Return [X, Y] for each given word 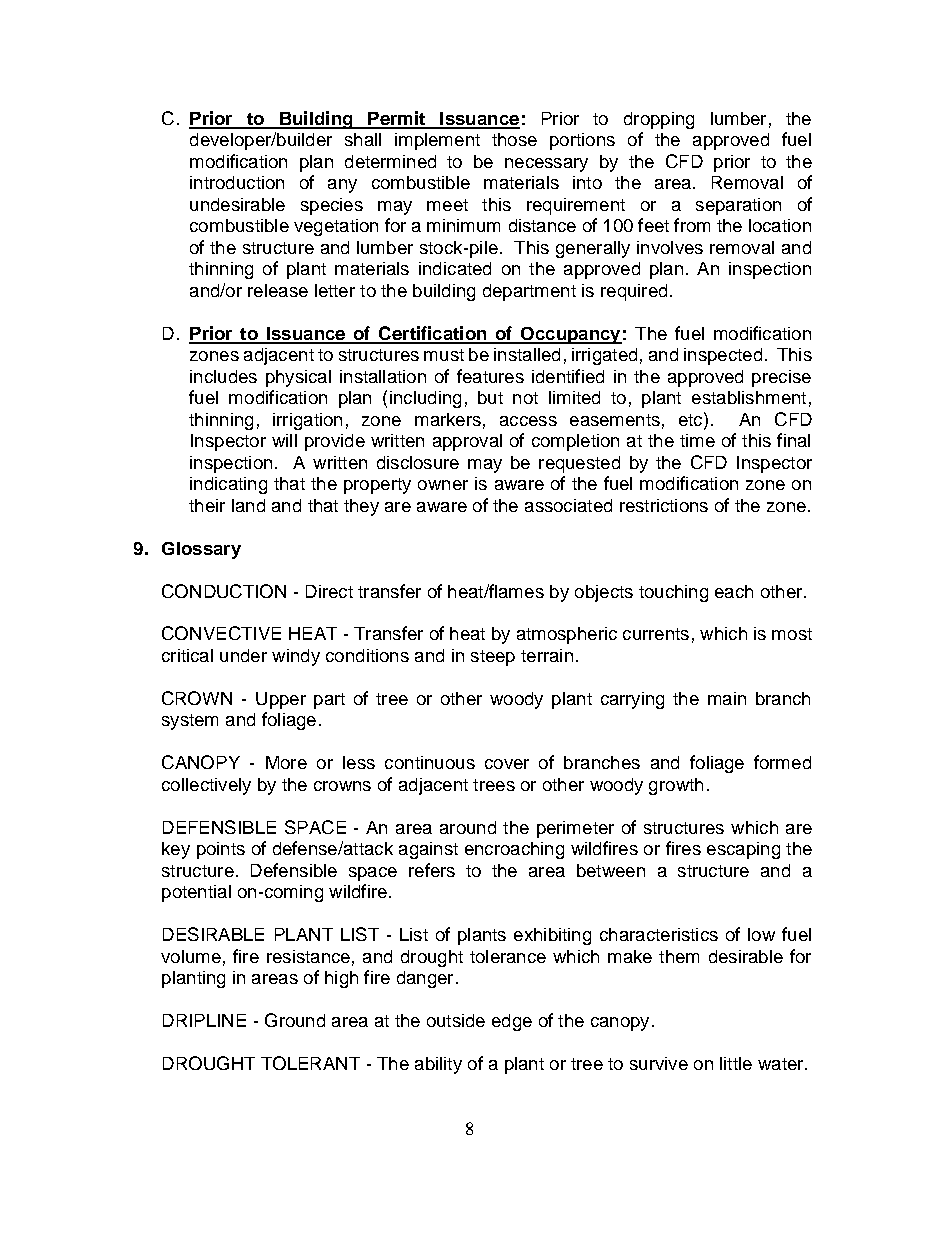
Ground [295, 1020]
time [697, 440]
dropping [659, 120]
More [286, 762]
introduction [237, 182]
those [514, 139]
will [284, 440]
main [727, 698]
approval [467, 442]
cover [507, 764]
